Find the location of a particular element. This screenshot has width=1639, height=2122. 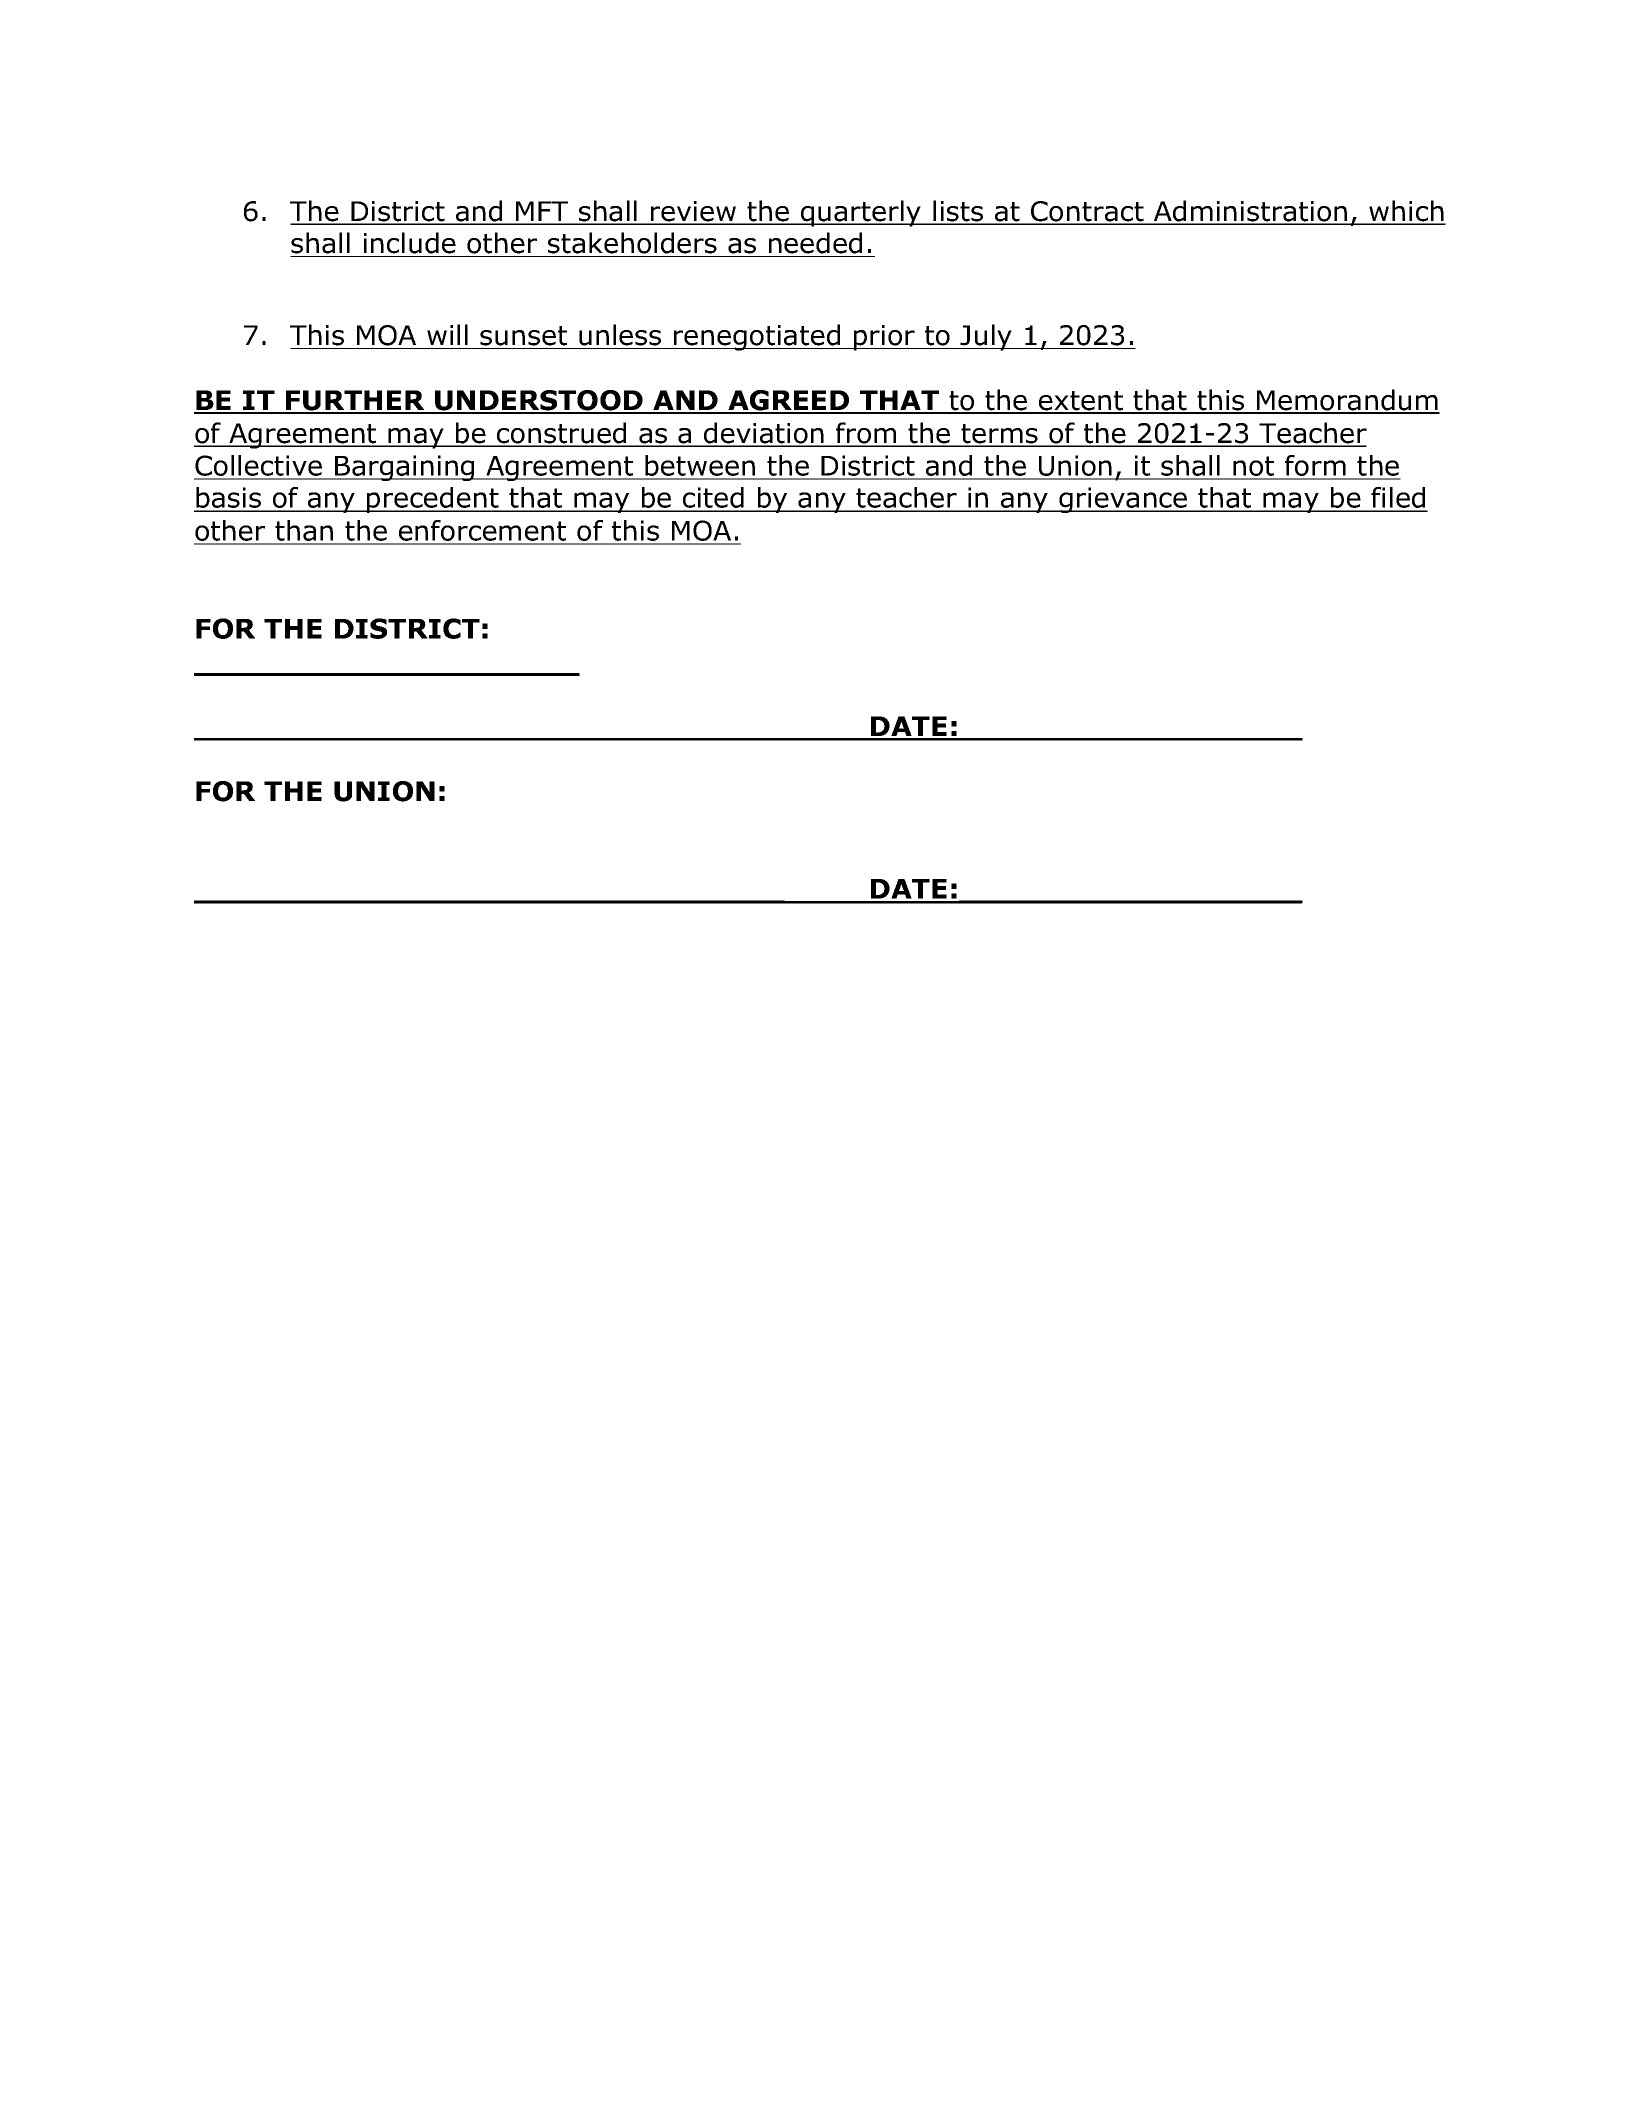

FURTHER is located at coordinates (355, 401).
